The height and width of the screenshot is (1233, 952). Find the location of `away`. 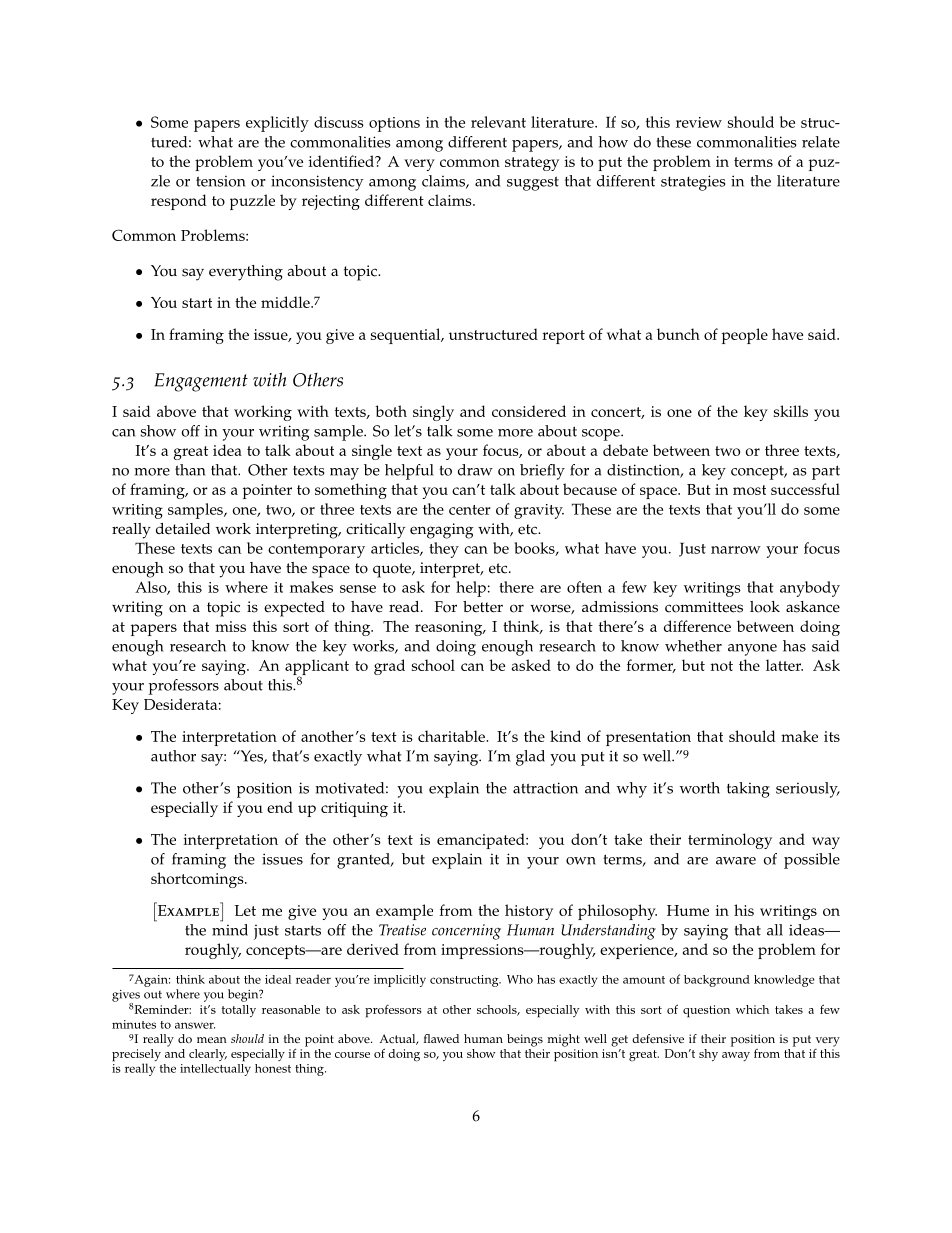

away is located at coordinates (736, 1056).
